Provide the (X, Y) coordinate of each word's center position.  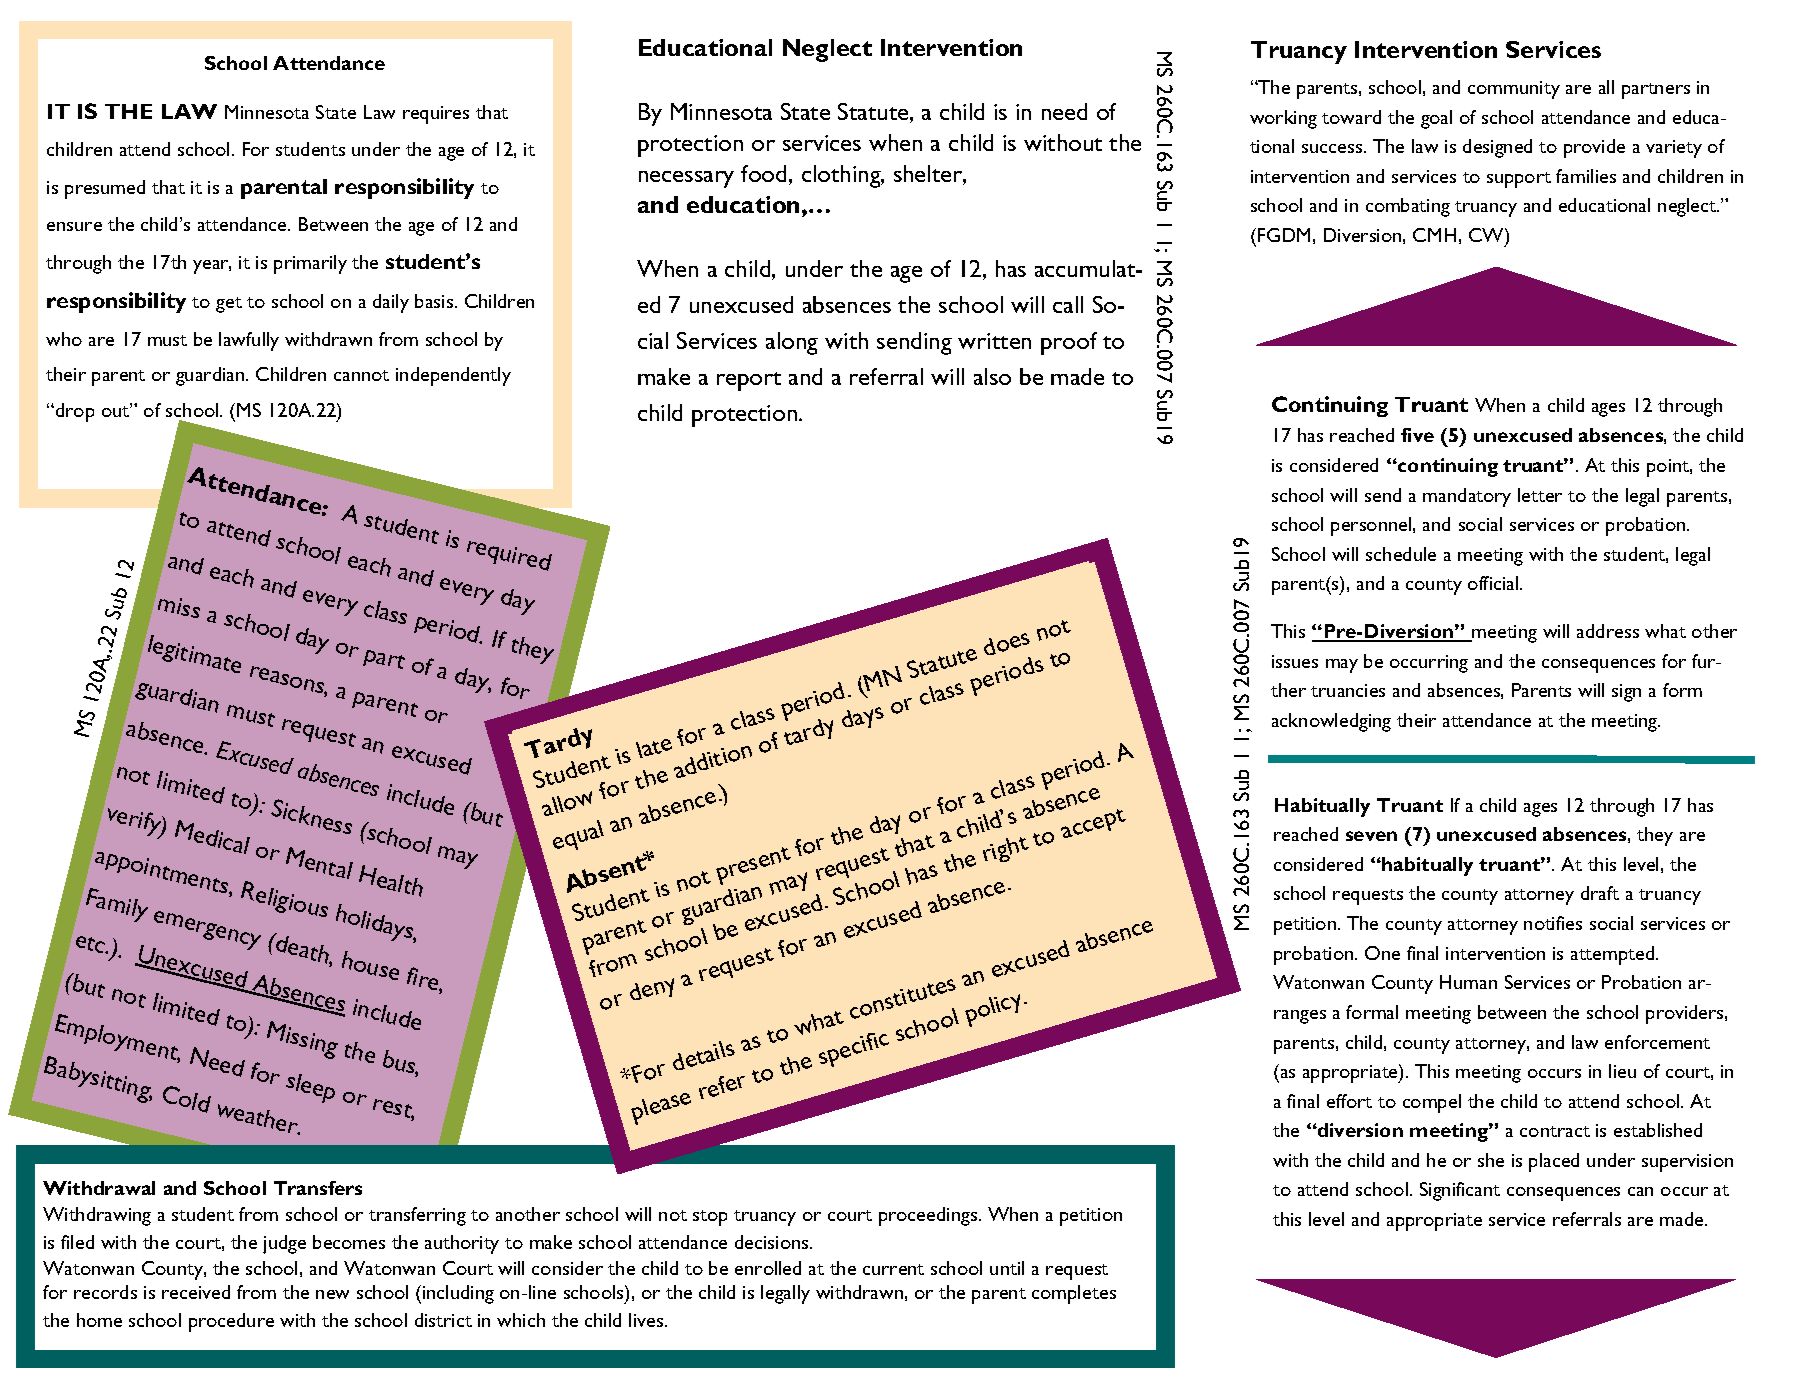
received (196, 1292)
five (1417, 435)
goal (1436, 119)
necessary (686, 179)
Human (1468, 982)
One (1382, 953)
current (893, 1269)
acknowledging (1331, 722)
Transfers (318, 1188)
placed (1554, 1162)
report (749, 381)
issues (1295, 661)
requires (436, 115)
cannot (361, 375)
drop (75, 412)
